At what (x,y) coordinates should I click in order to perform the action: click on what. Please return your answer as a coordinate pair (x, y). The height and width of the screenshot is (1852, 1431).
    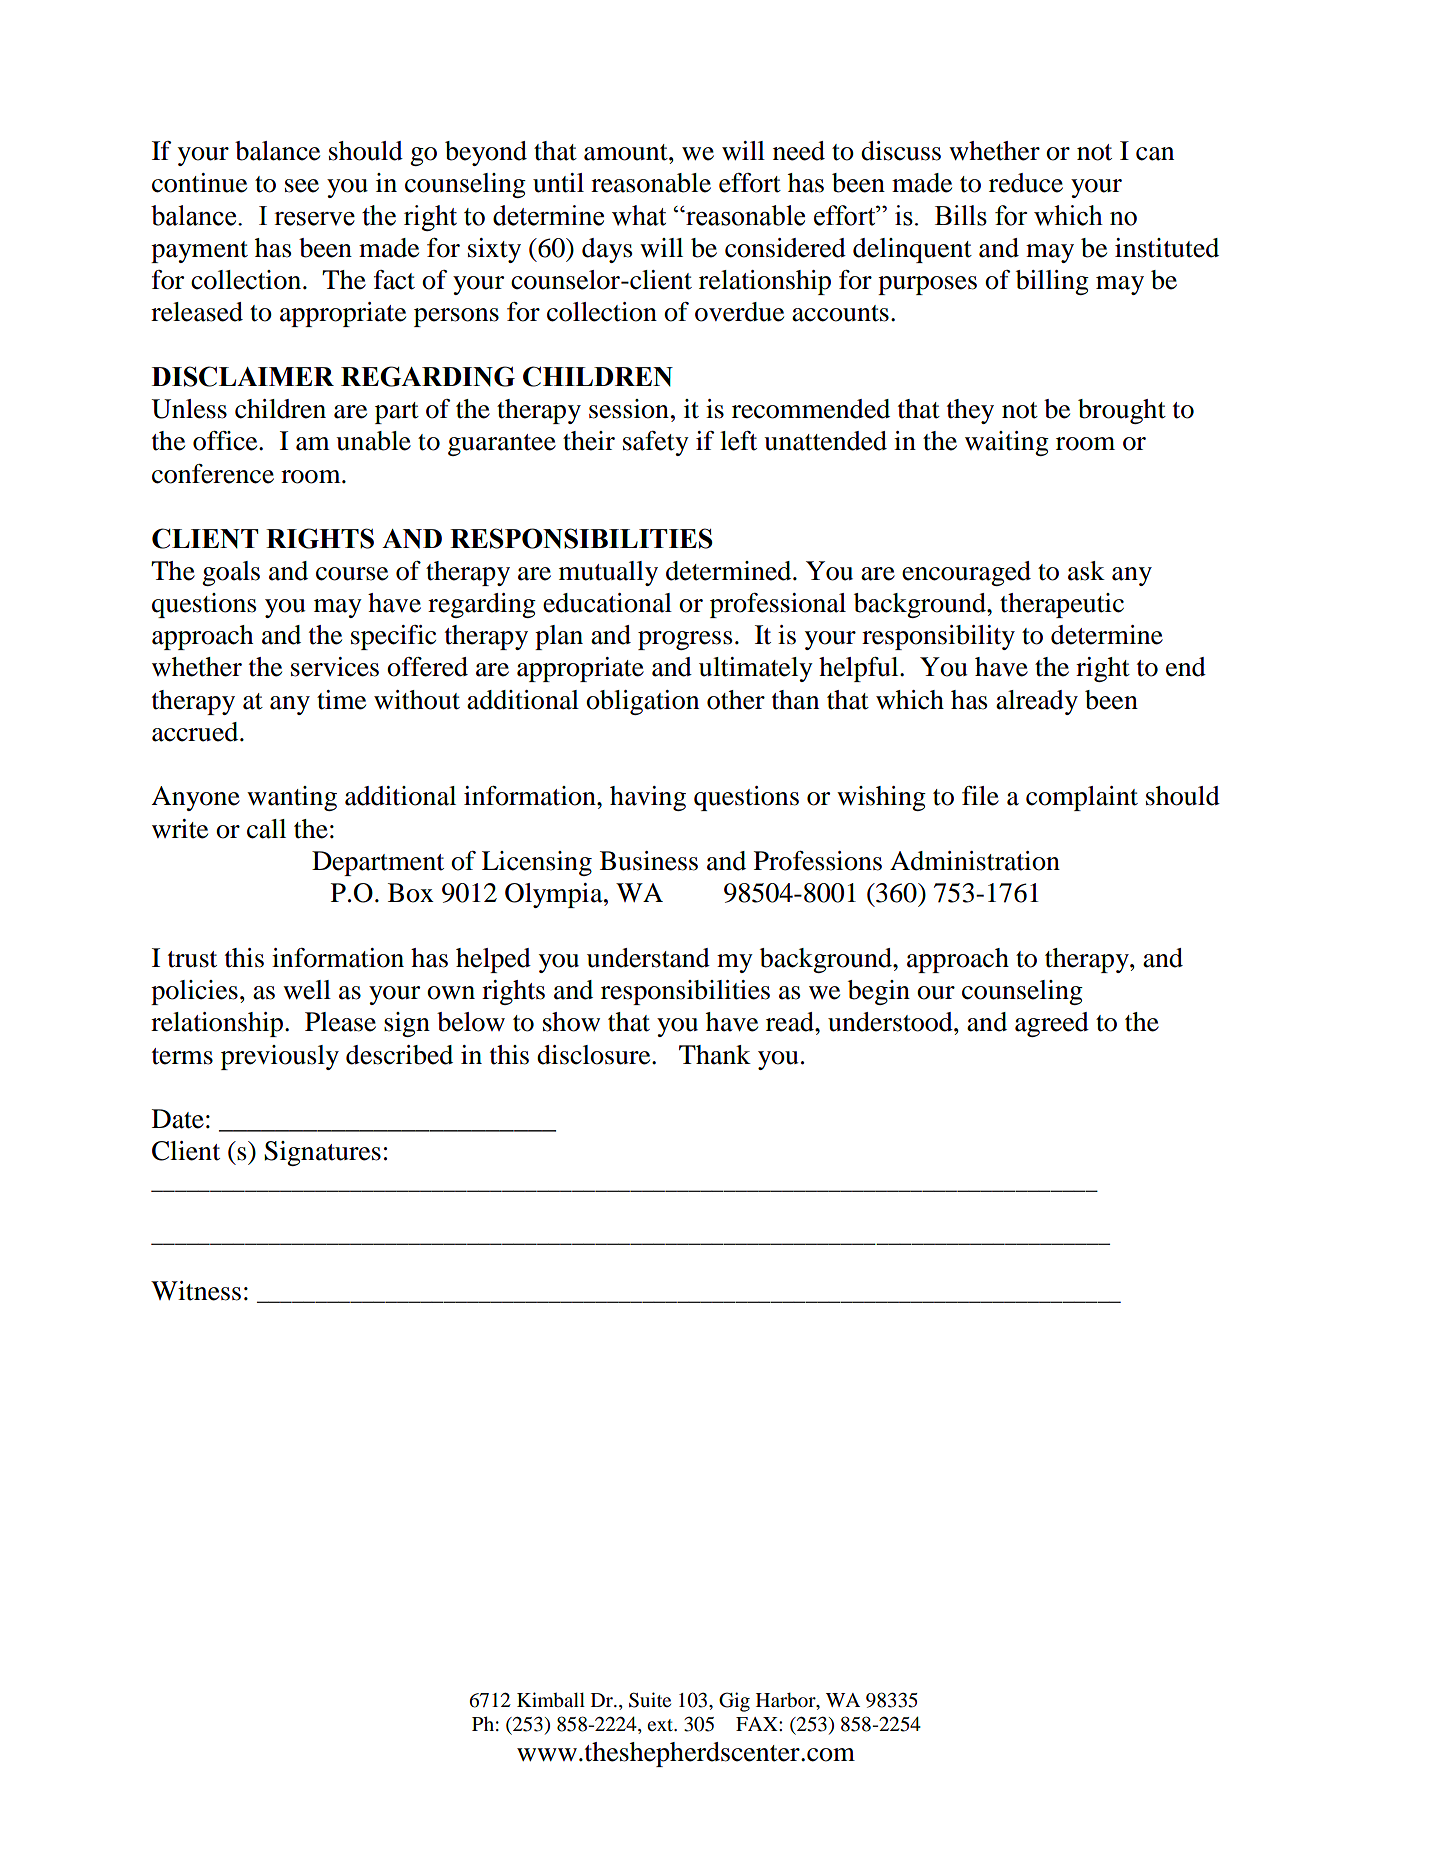
    Looking at the image, I should click on (639, 215).
